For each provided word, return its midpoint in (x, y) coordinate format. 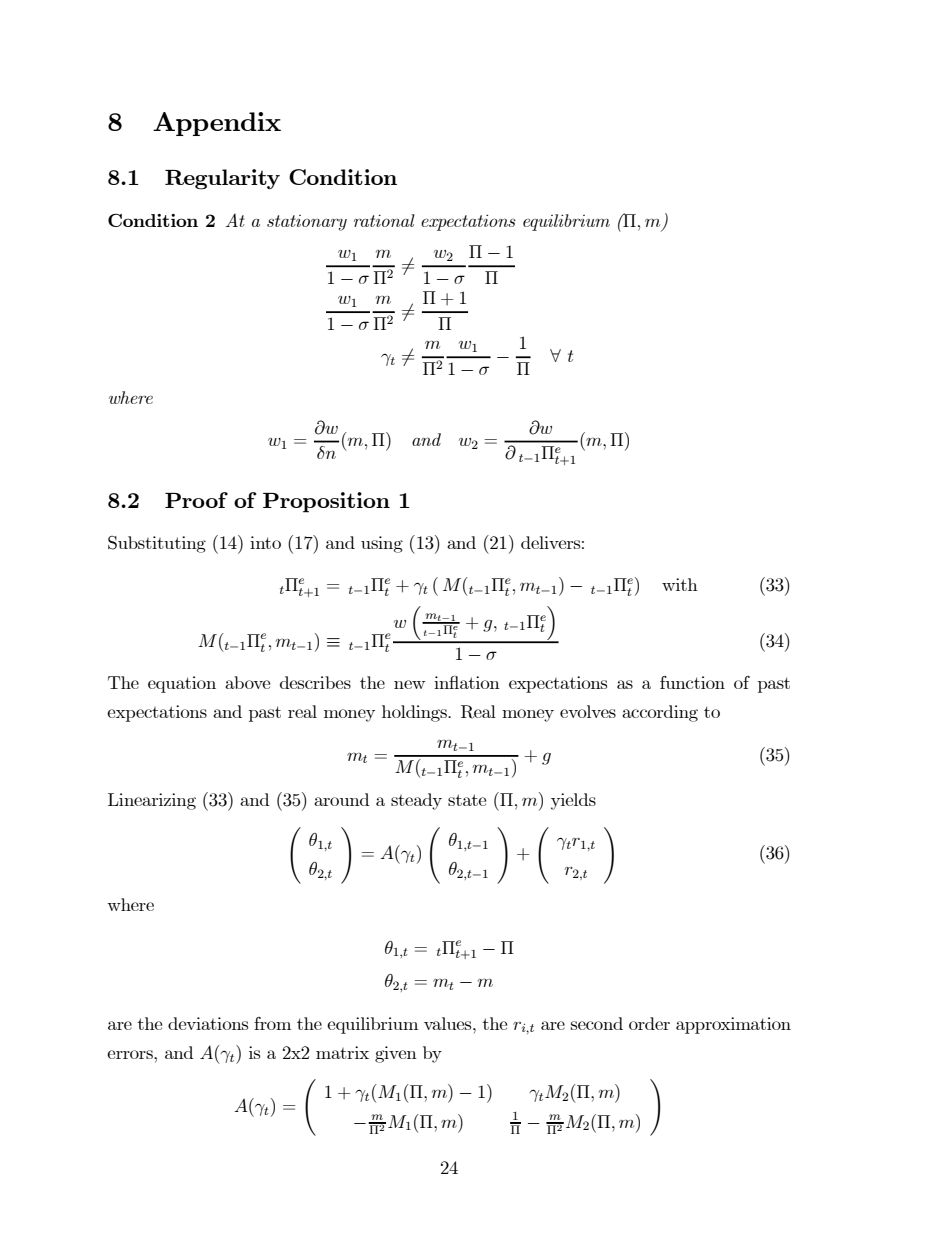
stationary (307, 223)
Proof (196, 500)
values (449, 1023)
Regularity (222, 179)
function (692, 682)
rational (384, 220)
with (680, 584)
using (382, 544)
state (467, 800)
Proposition (326, 502)
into (265, 542)
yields (573, 801)
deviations (208, 1023)
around (341, 799)
